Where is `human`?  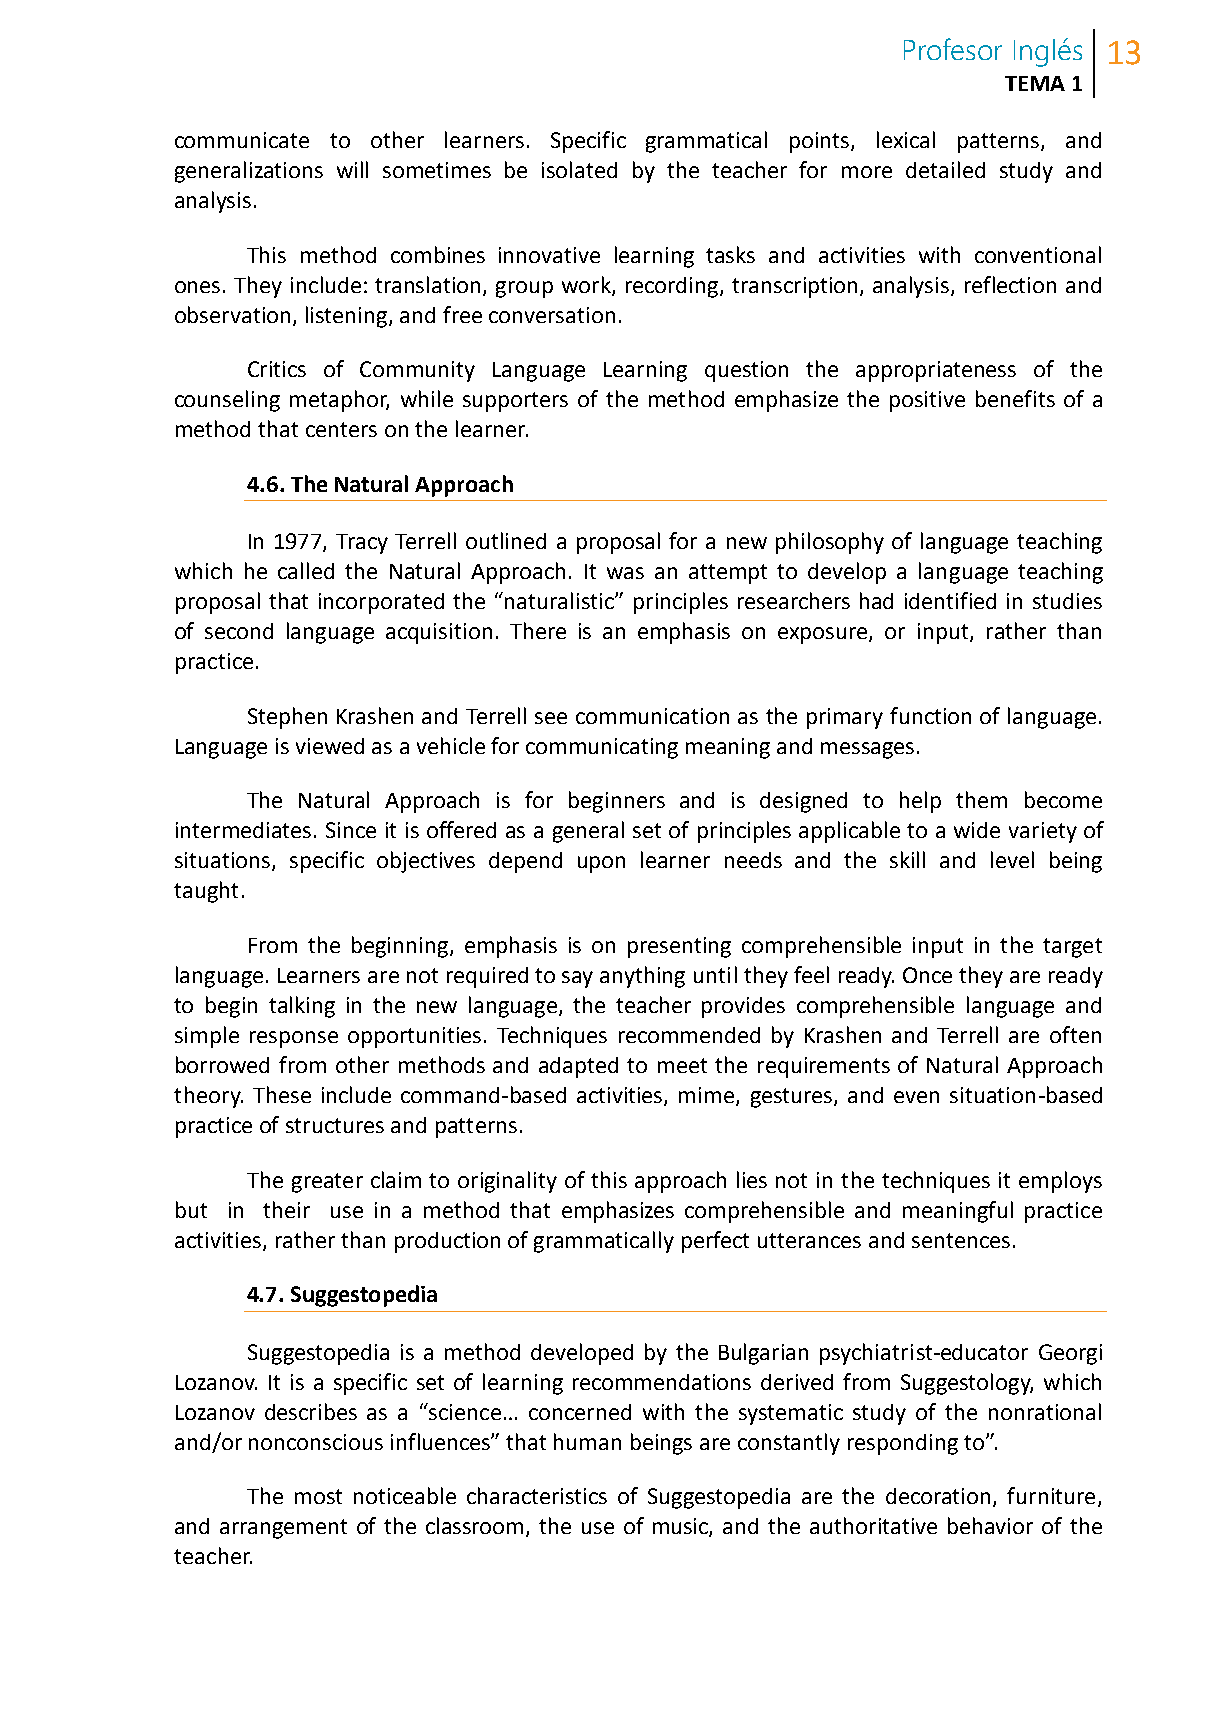 human is located at coordinates (587, 1441).
